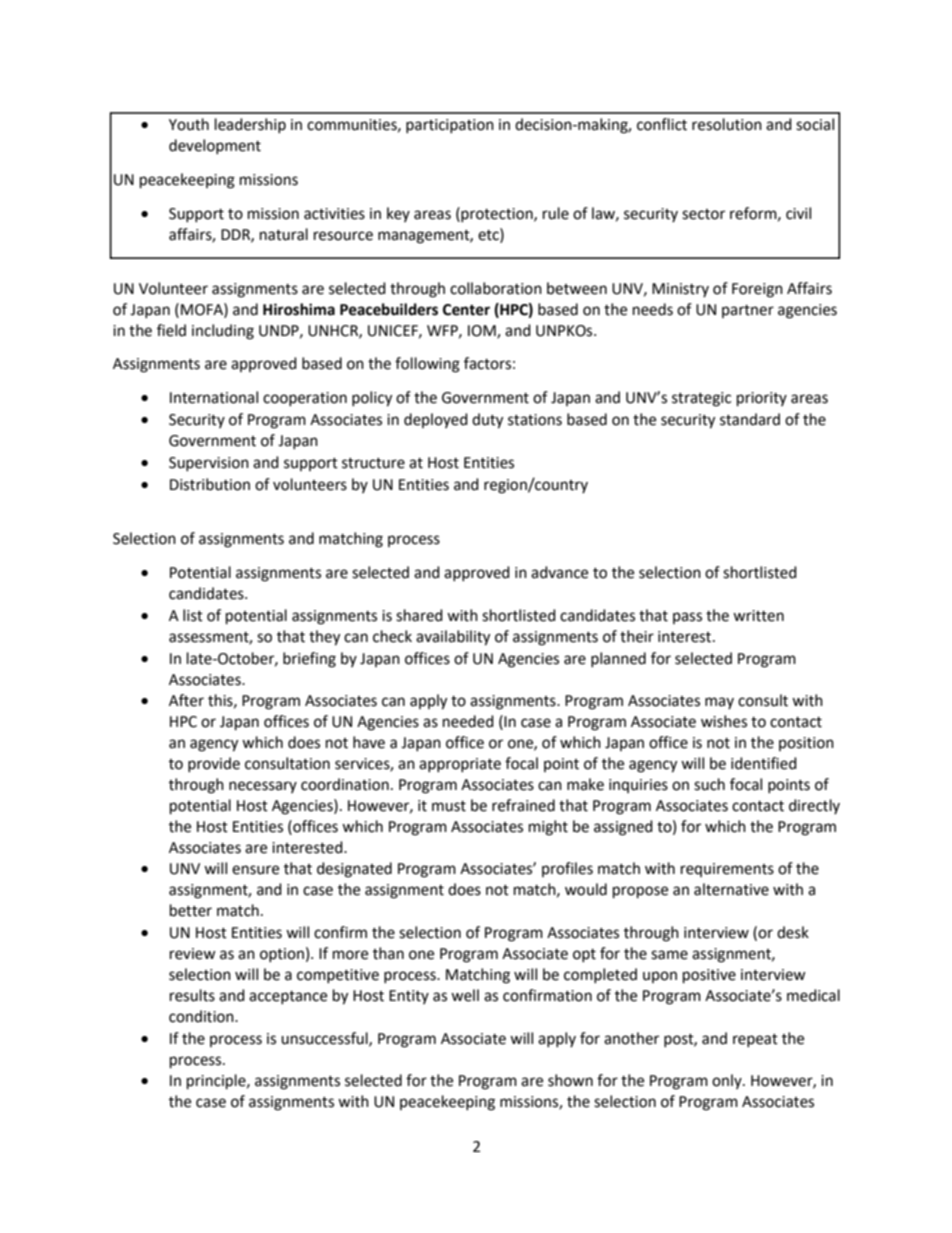 Image resolution: width=952 pixels, height=1233 pixels. What do you see at coordinates (255, 870) in the screenshot?
I see `ensure` at bounding box center [255, 870].
